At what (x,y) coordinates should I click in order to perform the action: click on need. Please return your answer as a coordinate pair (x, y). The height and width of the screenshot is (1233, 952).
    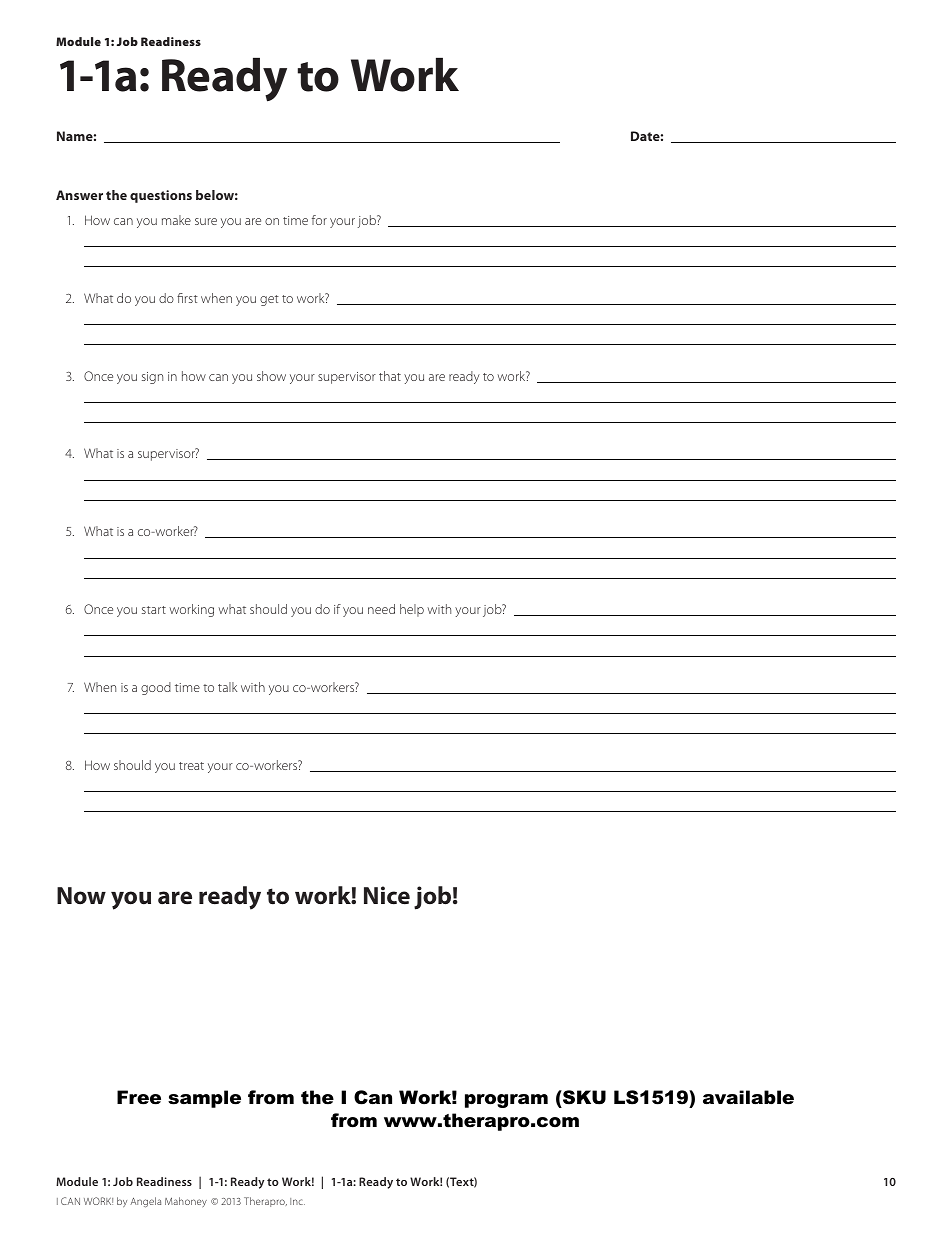
    Looking at the image, I should click on (381, 609).
